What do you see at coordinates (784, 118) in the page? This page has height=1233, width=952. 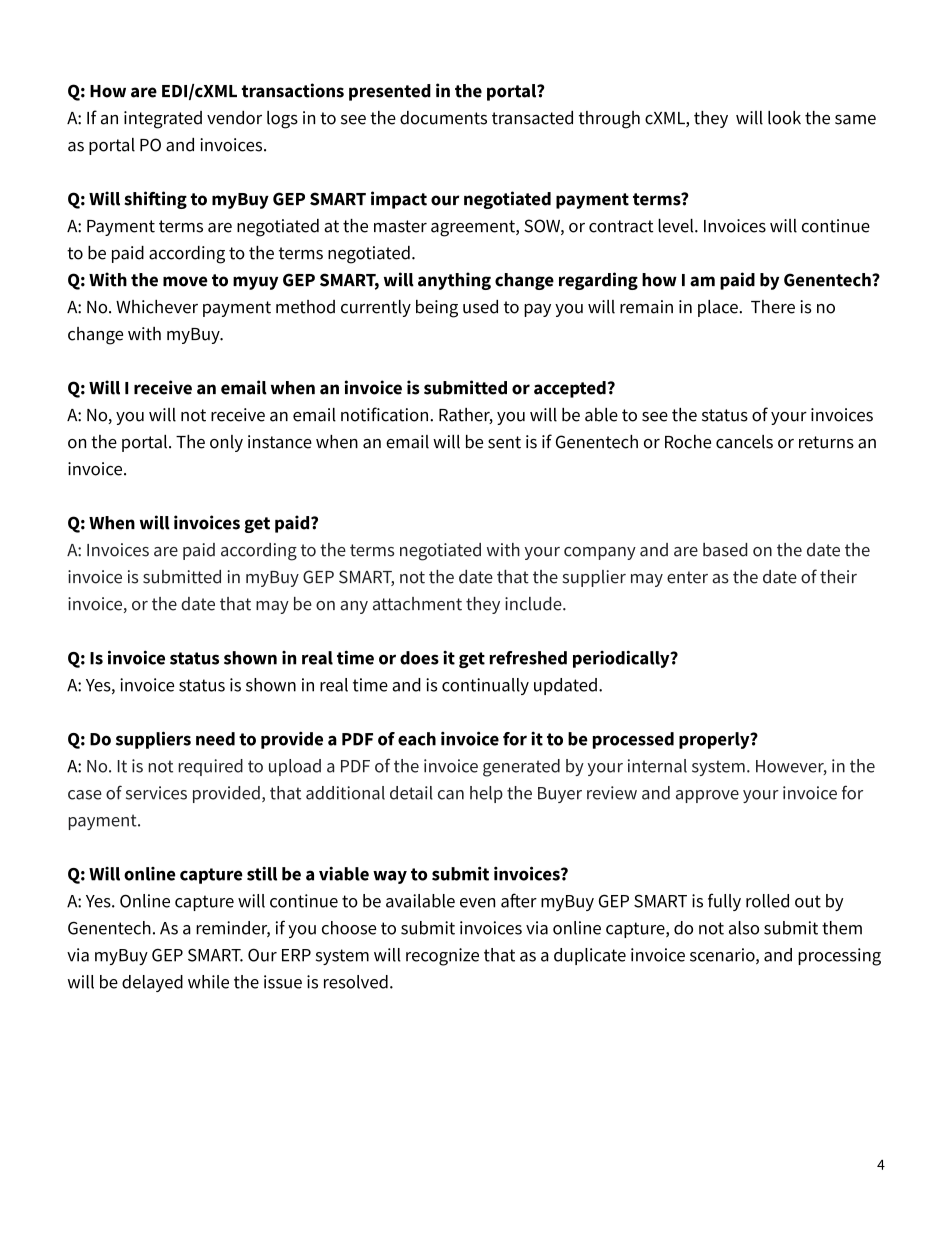 I see `look` at bounding box center [784, 118].
